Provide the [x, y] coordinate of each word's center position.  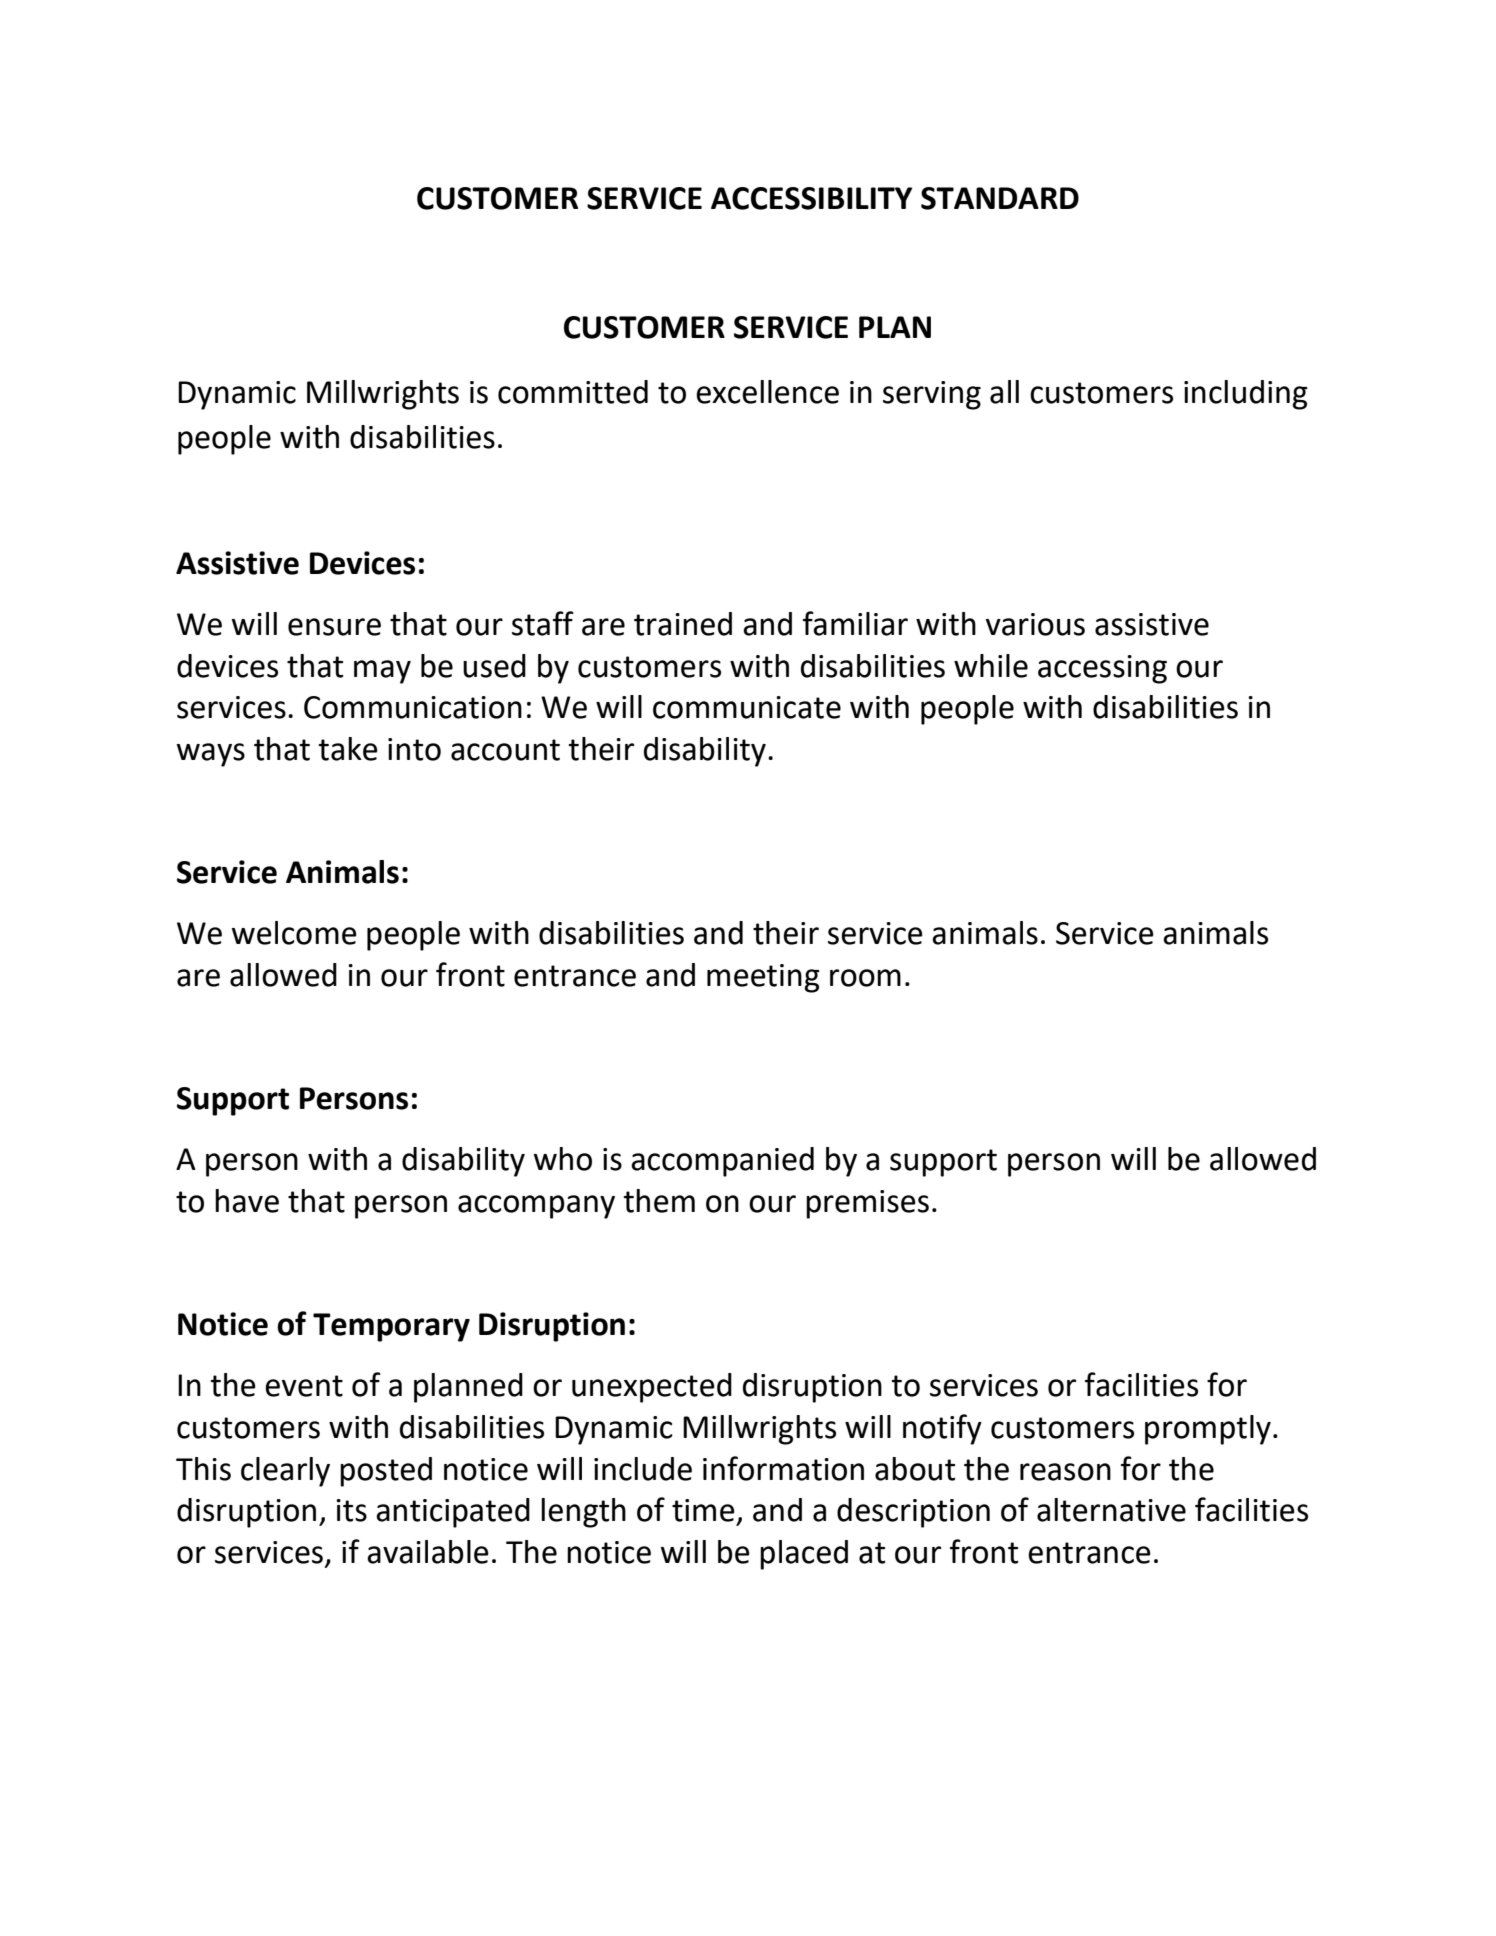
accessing [1102, 669]
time [703, 1510]
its [351, 1510]
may [382, 672]
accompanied [722, 1162]
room [865, 978]
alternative [1111, 1510]
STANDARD [1000, 198]
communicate [747, 707]
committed [573, 392]
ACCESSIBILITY [811, 198]
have [247, 1201]
